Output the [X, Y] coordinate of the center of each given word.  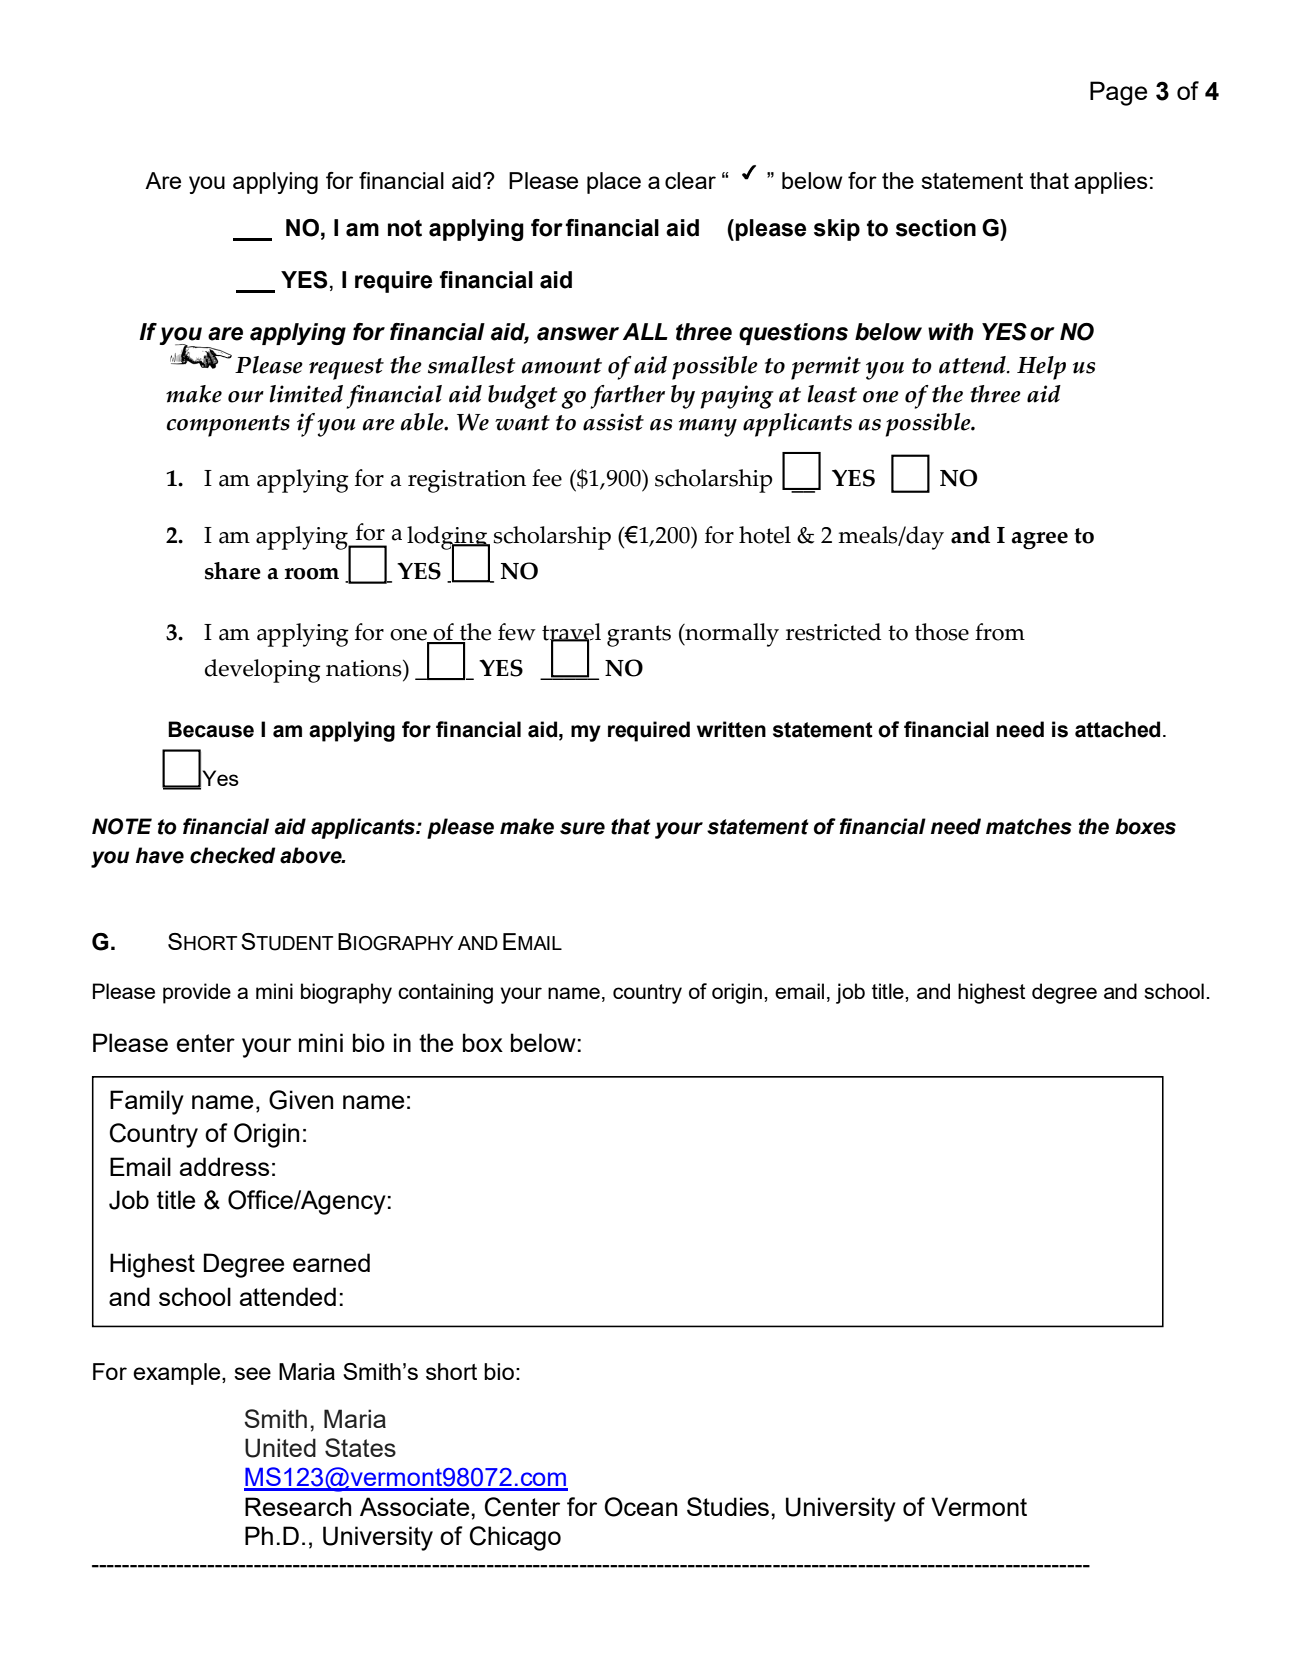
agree [1039, 541]
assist [613, 422]
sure [582, 828]
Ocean [640, 1507]
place [614, 183]
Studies [728, 1506]
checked [233, 855]
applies [1111, 183]
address [224, 1166]
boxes [1145, 826]
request [346, 369]
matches [1029, 826]
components [228, 426]
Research [298, 1506]
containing [445, 993]
